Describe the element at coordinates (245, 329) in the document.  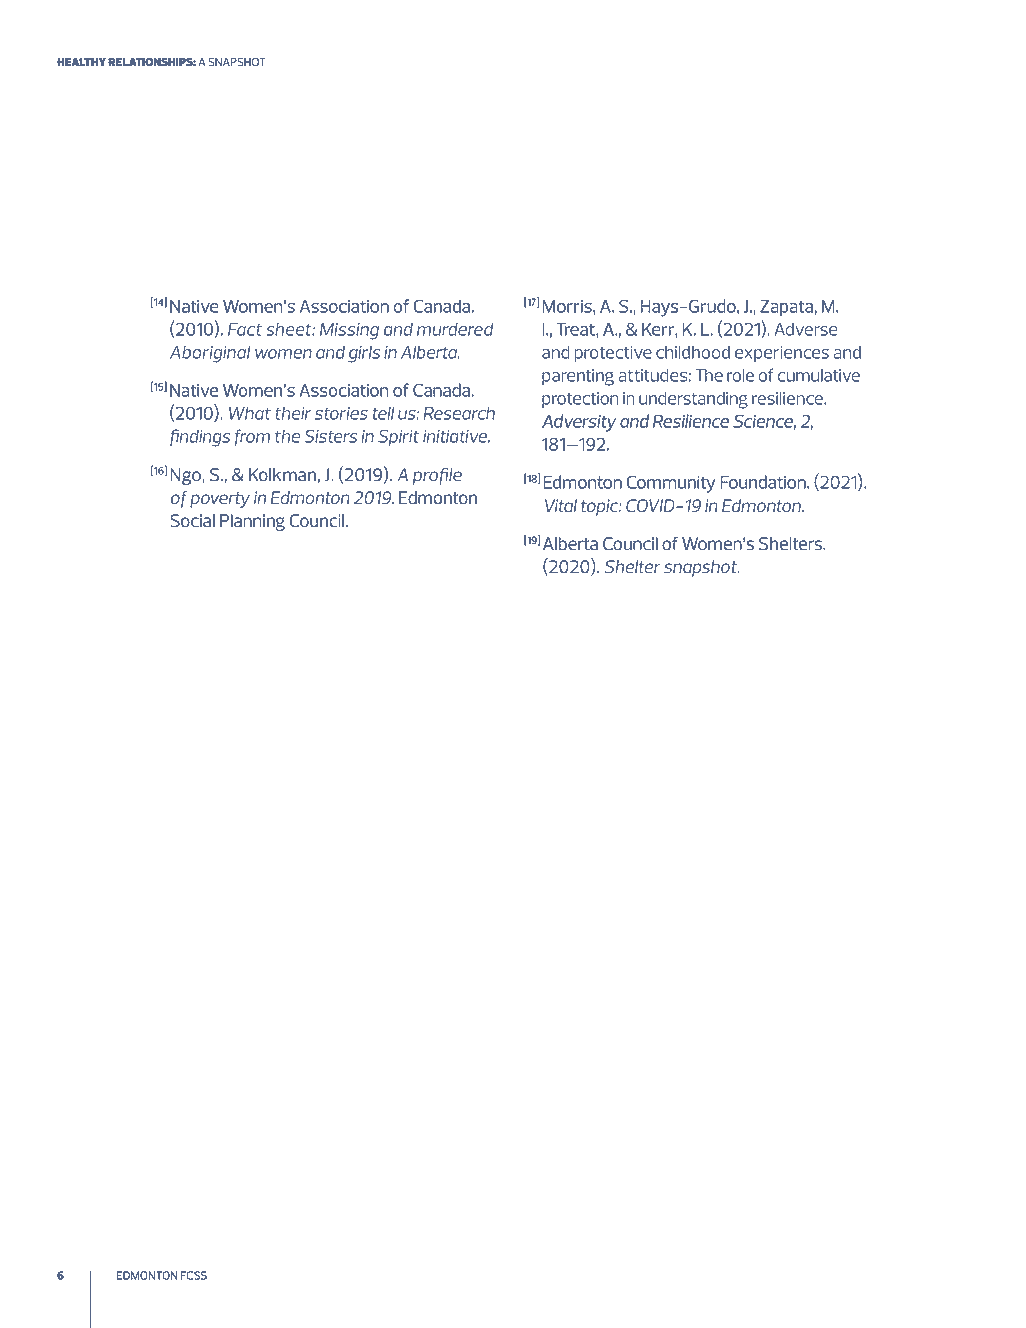
I see `Fact` at that location.
